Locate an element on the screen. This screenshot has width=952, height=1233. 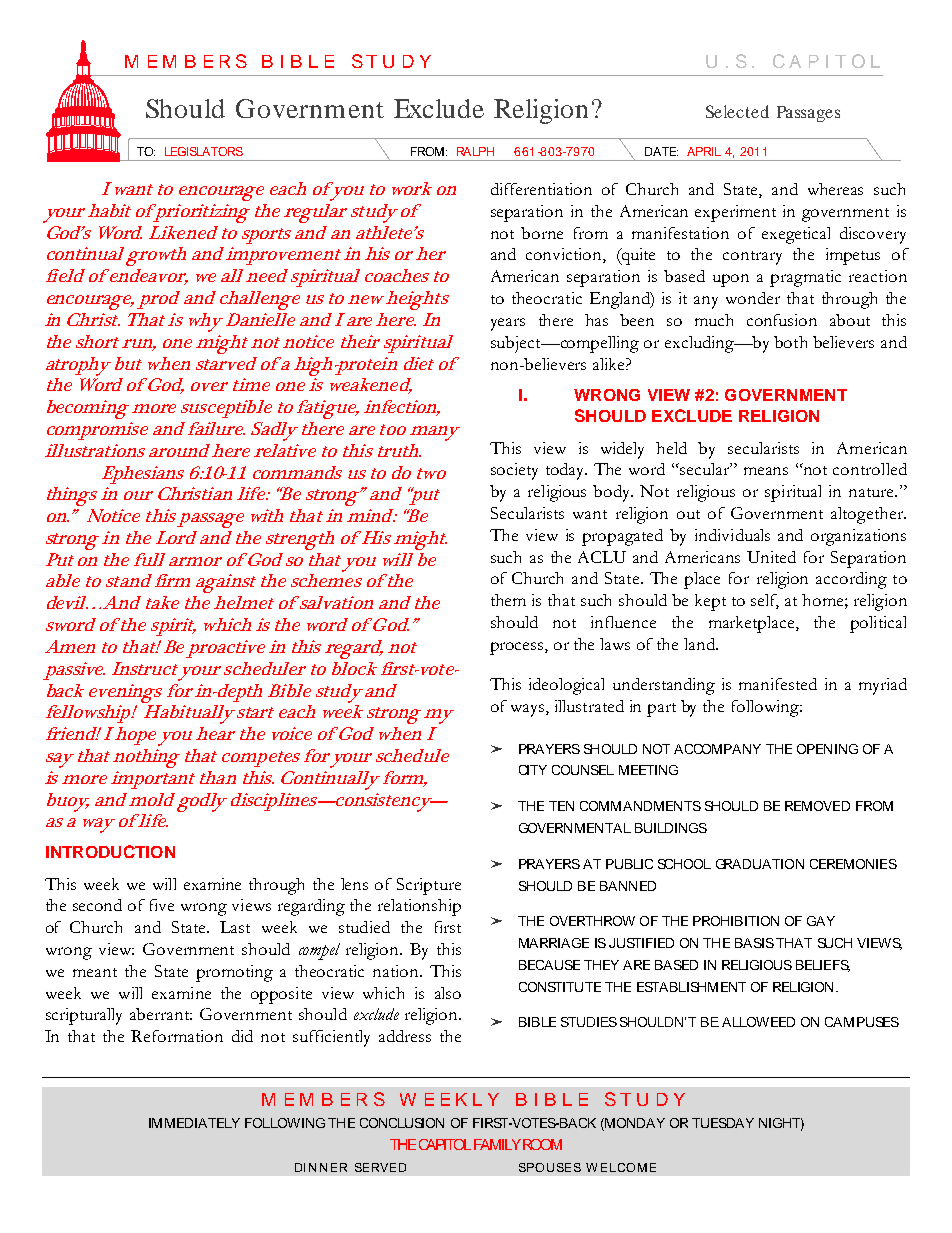
Selected is located at coordinates (737, 111).
